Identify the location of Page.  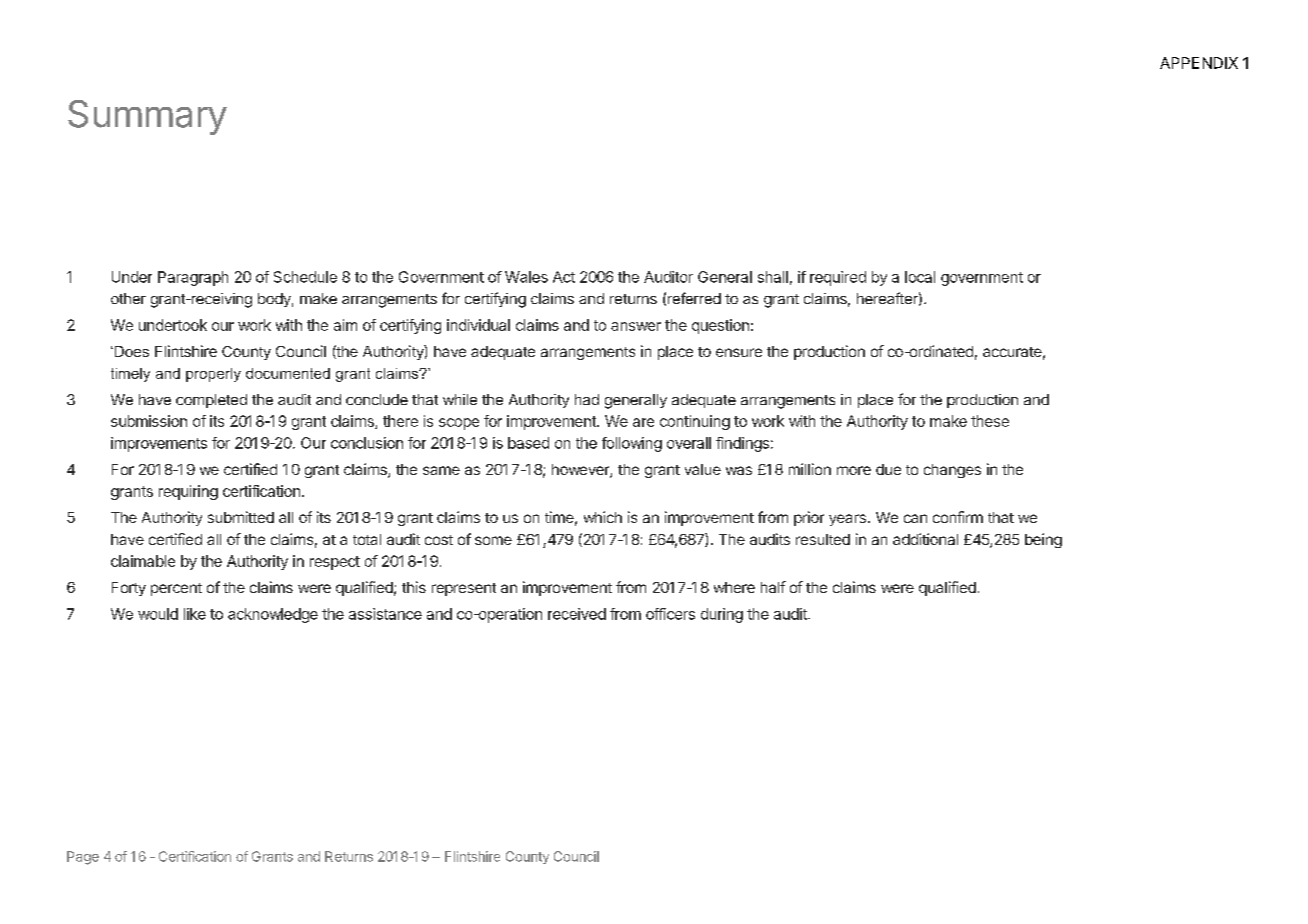
(83, 858).
